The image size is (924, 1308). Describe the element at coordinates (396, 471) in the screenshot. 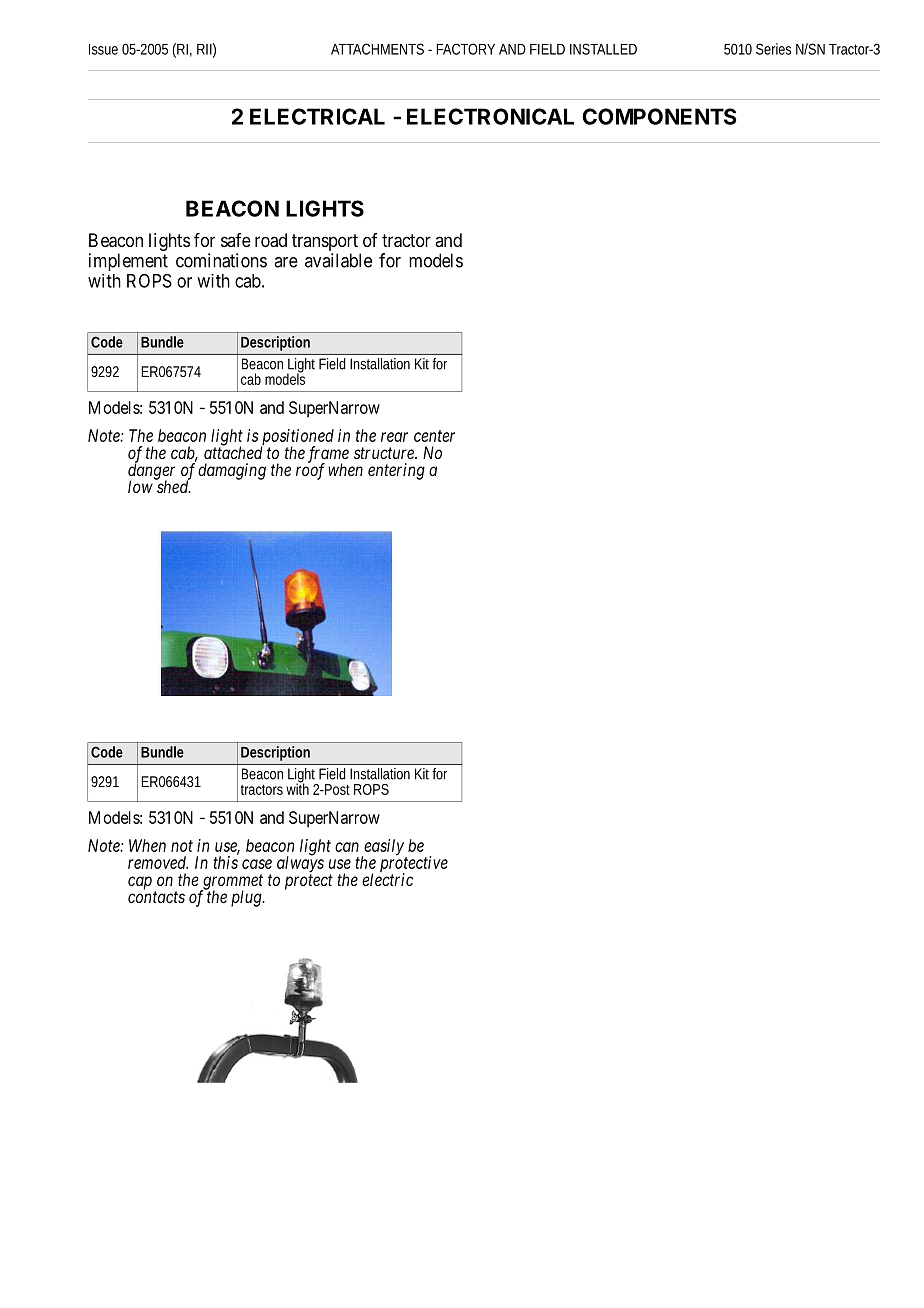

I see `entering` at that location.
